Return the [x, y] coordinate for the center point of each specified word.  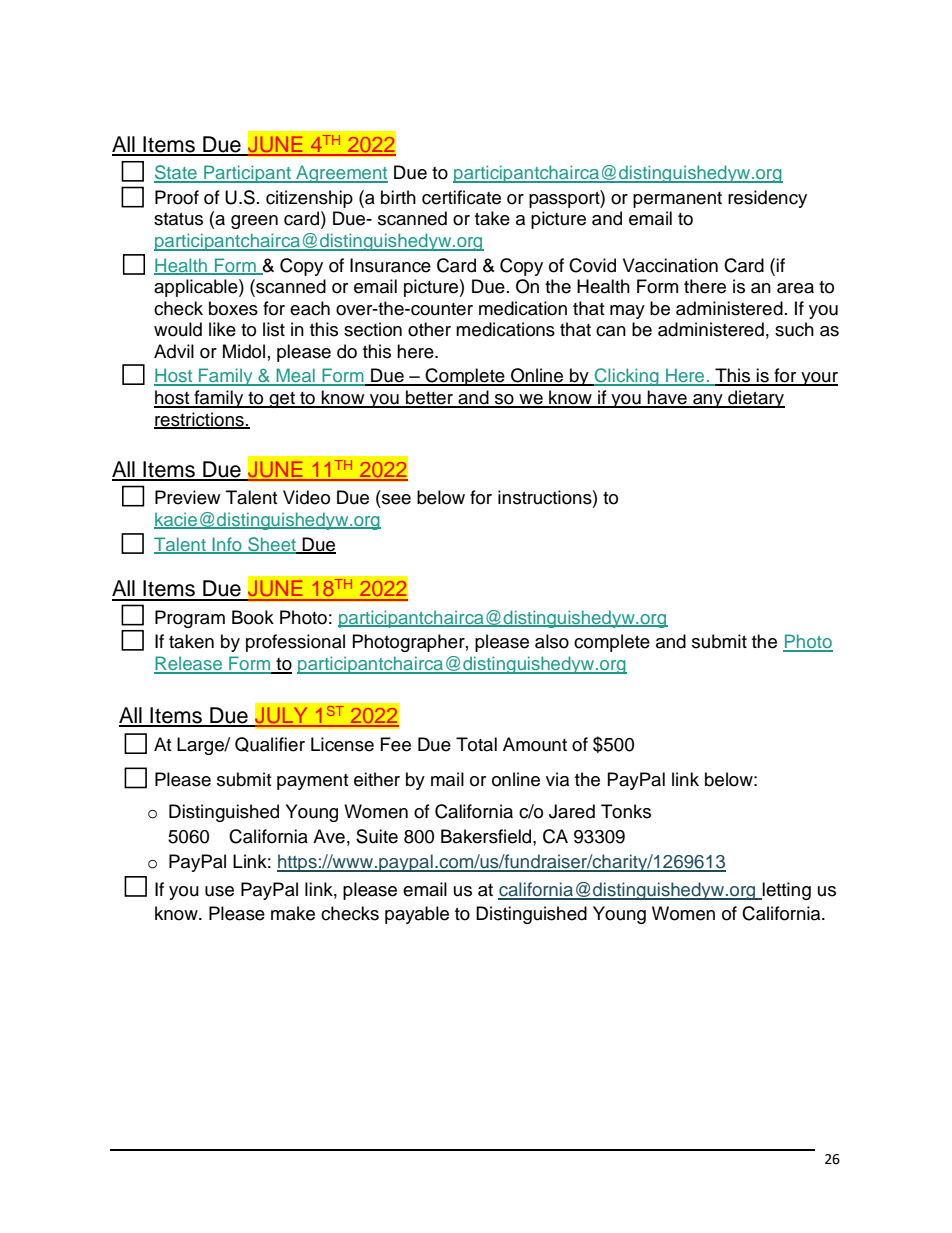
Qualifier [270, 744]
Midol [244, 351]
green [254, 222]
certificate [461, 197]
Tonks [626, 811]
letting [786, 891]
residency [767, 199]
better [429, 398]
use [219, 891]
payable [417, 915]
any [708, 401]
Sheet [272, 545]
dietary [755, 399]
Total [476, 744]
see [396, 499]
